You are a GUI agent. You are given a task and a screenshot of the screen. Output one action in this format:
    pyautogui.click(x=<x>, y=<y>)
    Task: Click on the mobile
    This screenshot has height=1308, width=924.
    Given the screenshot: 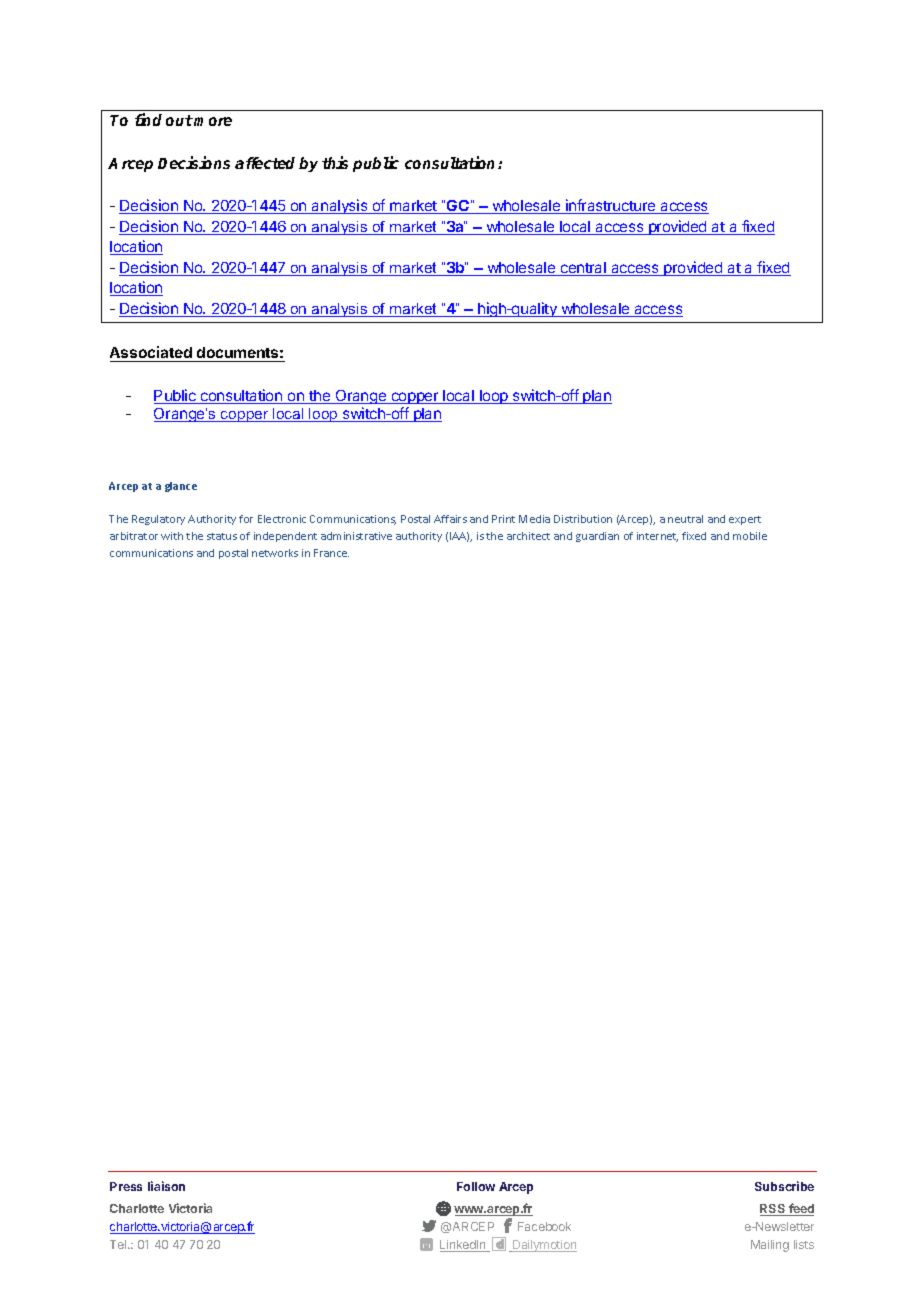 What is the action you would take?
    pyautogui.click(x=750, y=536)
